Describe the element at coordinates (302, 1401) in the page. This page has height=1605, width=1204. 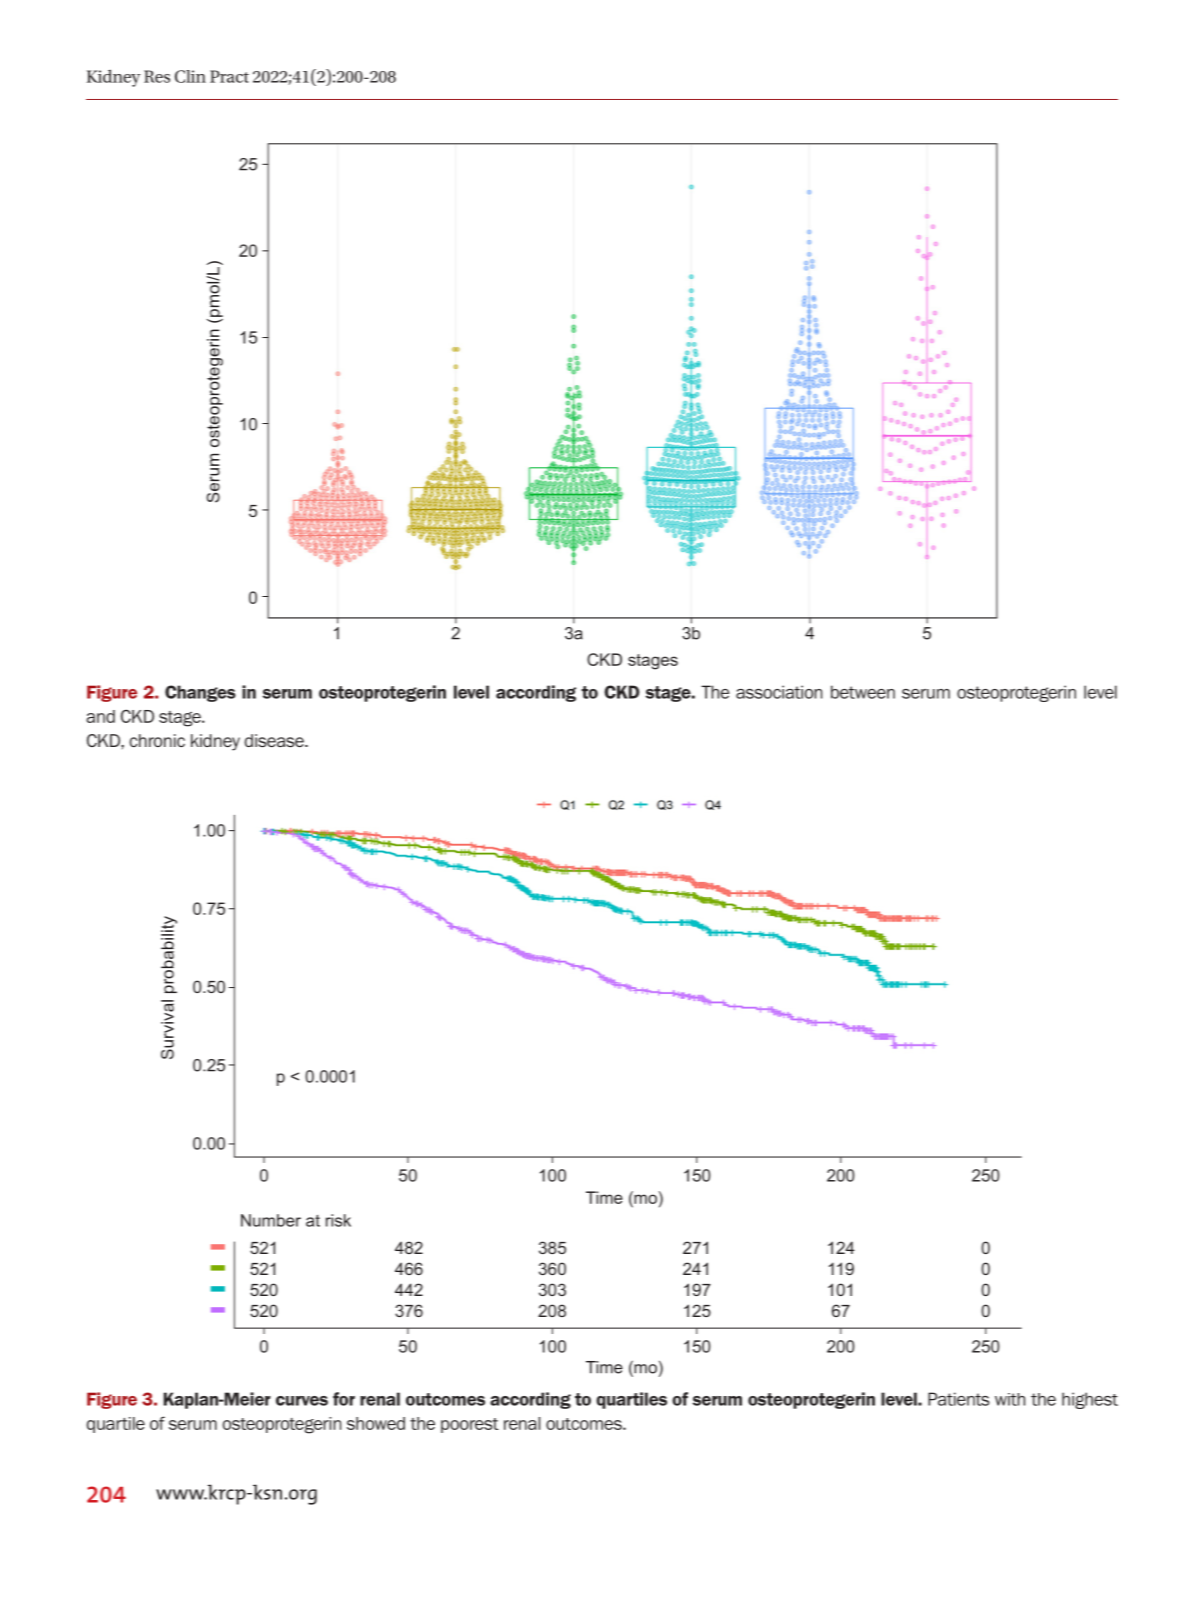
I see `curves` at that location.
